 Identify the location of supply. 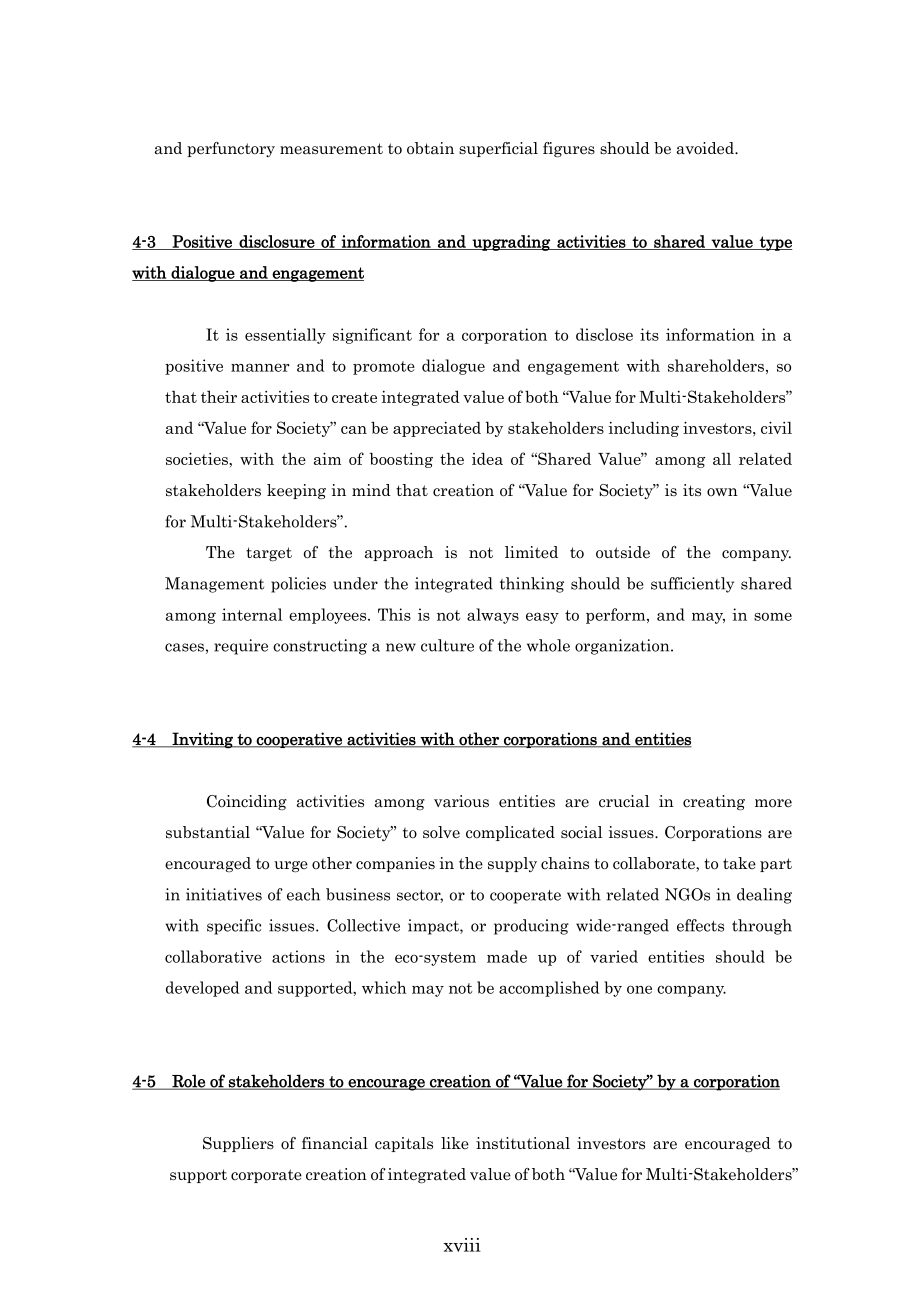
(512, 864).
